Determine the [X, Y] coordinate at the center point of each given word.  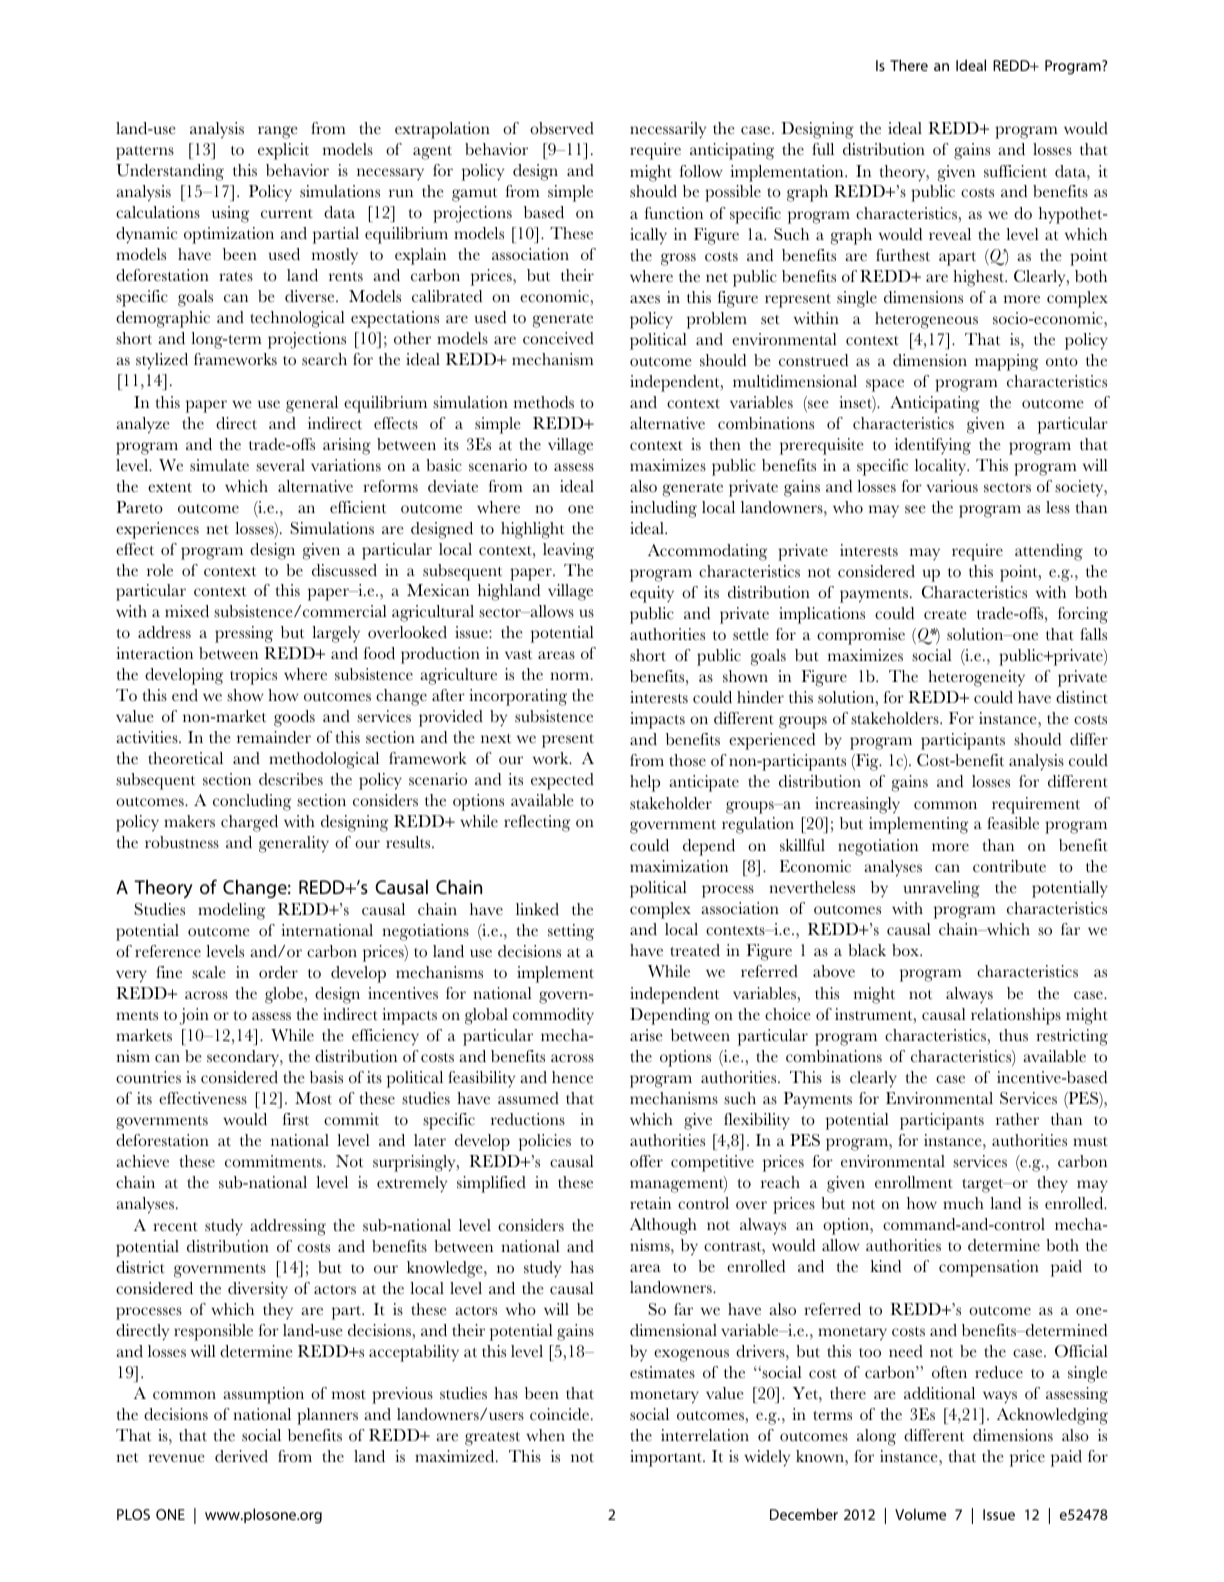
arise [646, 1035]
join [194, 1016]
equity [652, 594]
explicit [283, 151]
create [945, 615]
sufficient [1015, 171]
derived [241, 1456]
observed [562, 128]
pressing [244, 634]
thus [1013, 1035]
